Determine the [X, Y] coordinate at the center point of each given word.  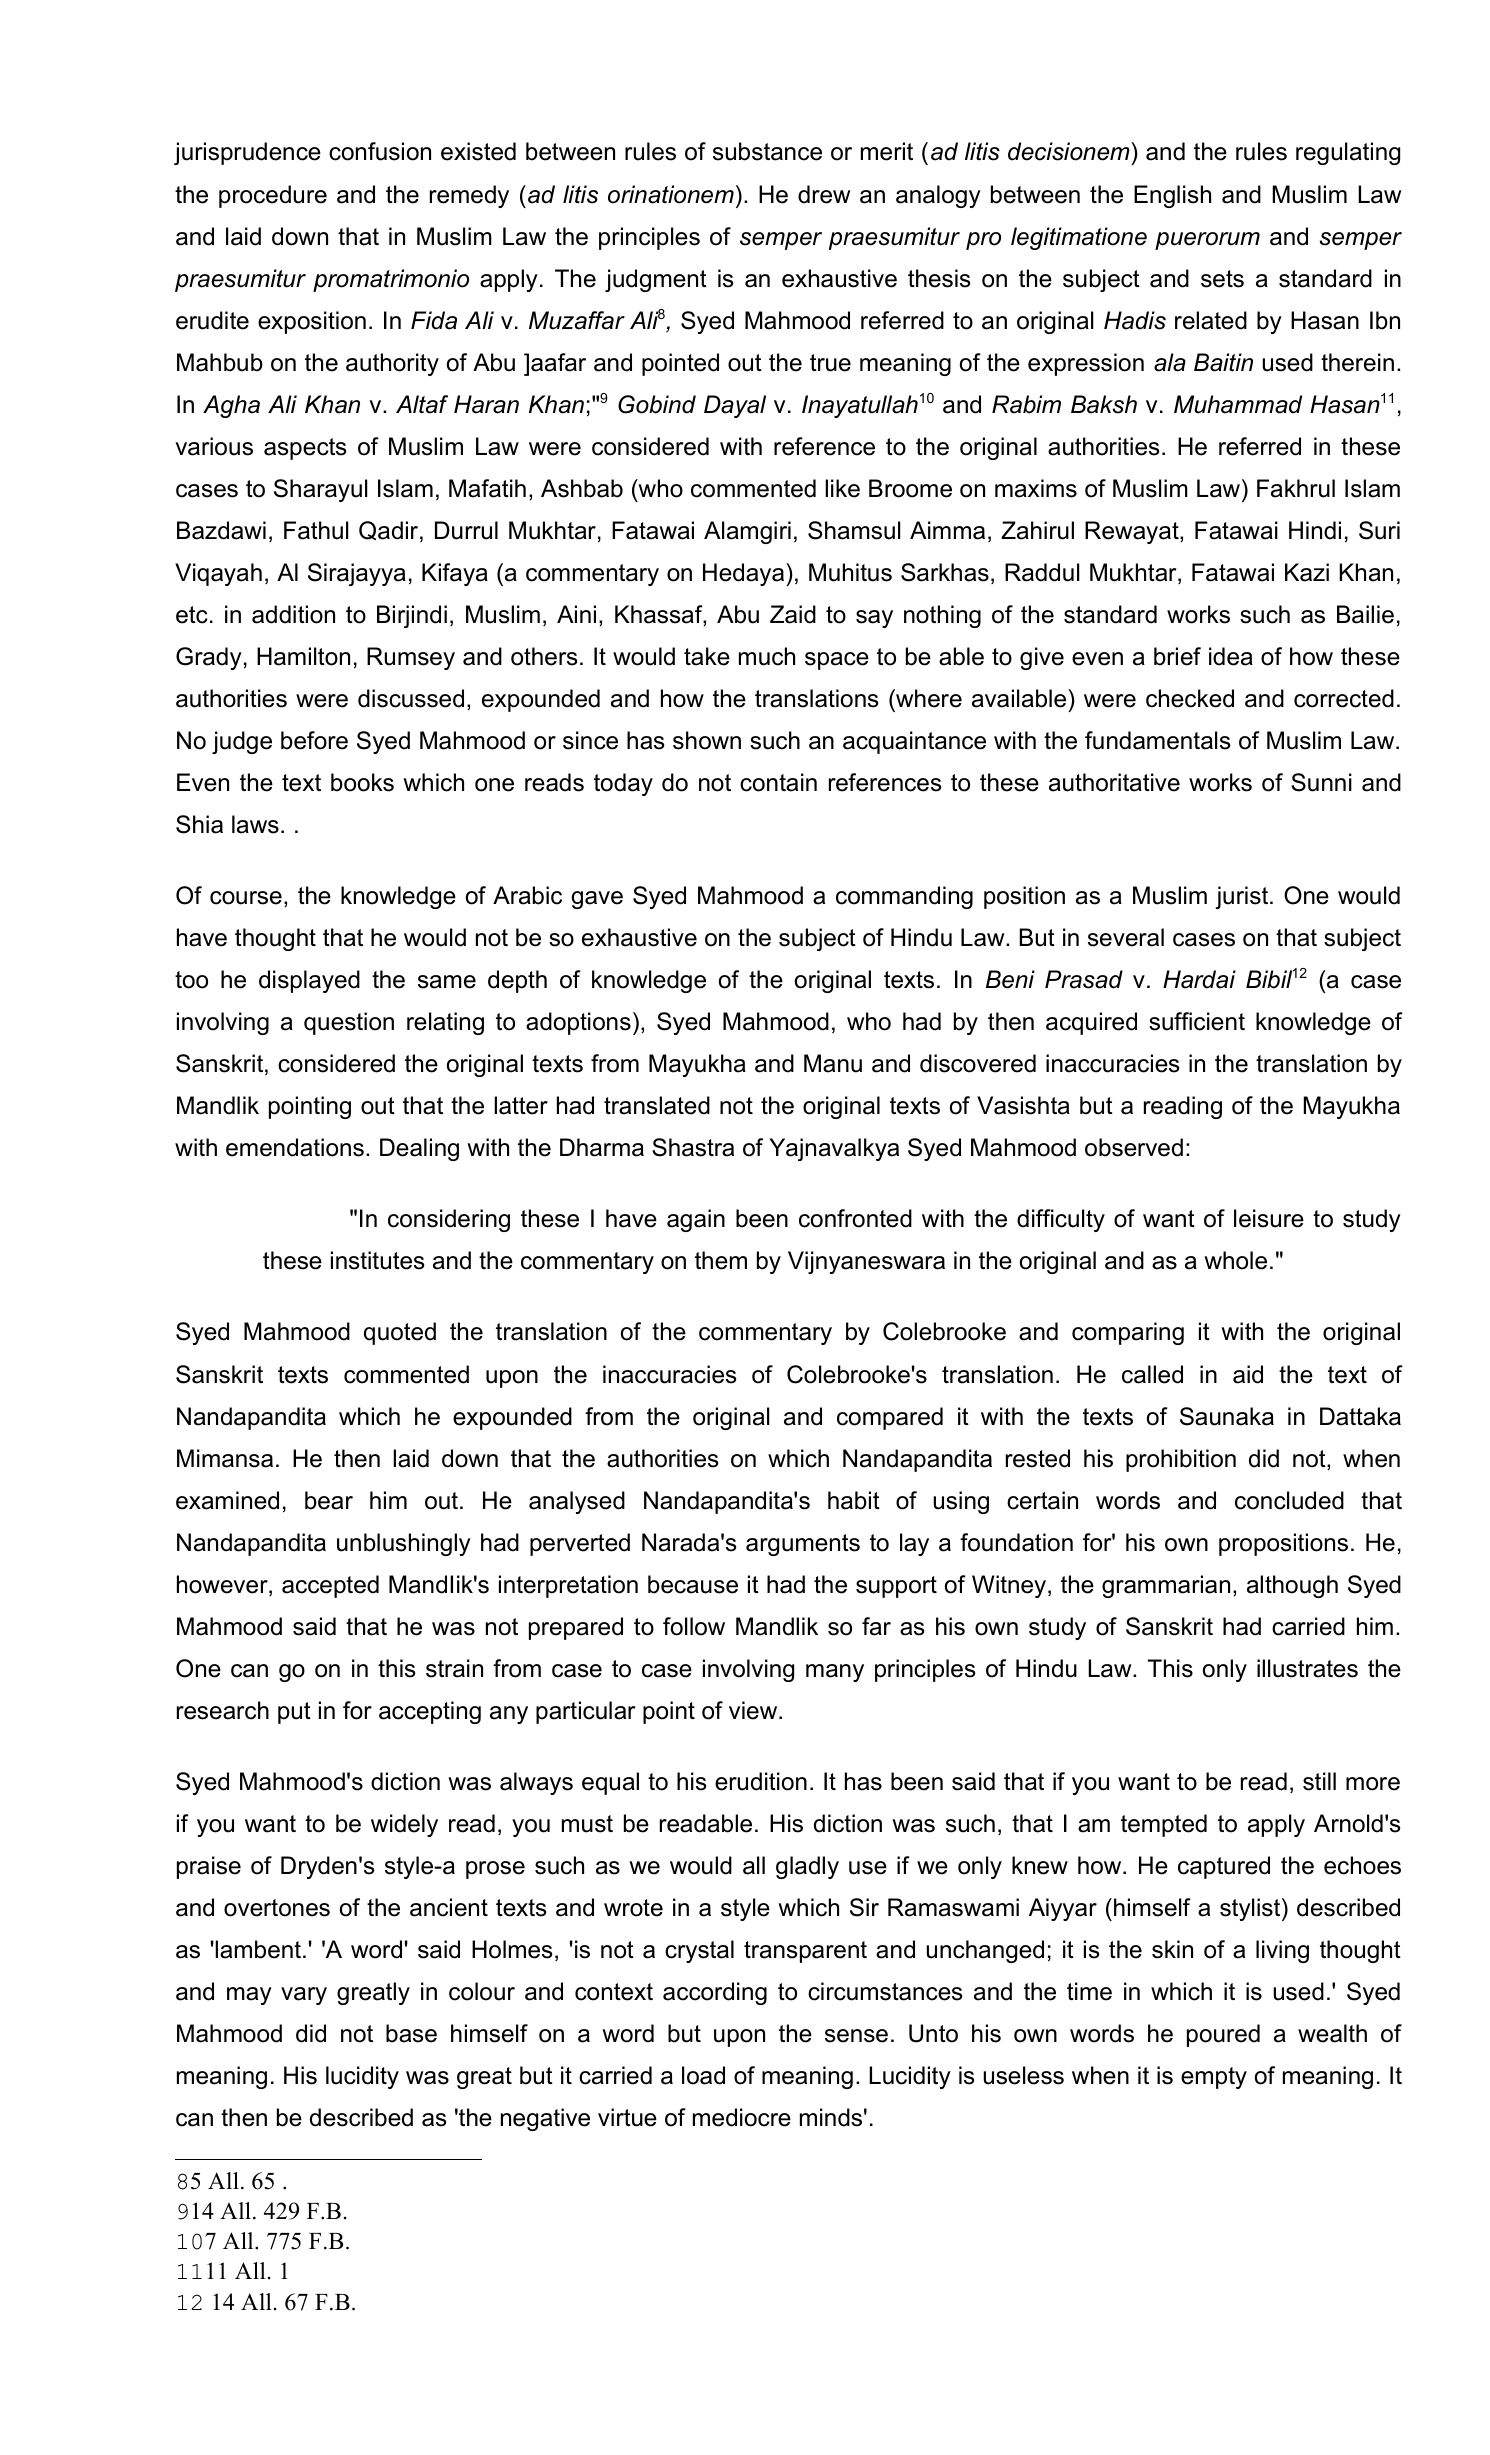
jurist [1243, 897]
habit [854, 1500]
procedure [273, 196]
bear [329, 1500]
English [1172, 196]
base [411, 2033]
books [362, 782]
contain [778, 782]
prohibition [1181, 1460]
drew [824, 194]
